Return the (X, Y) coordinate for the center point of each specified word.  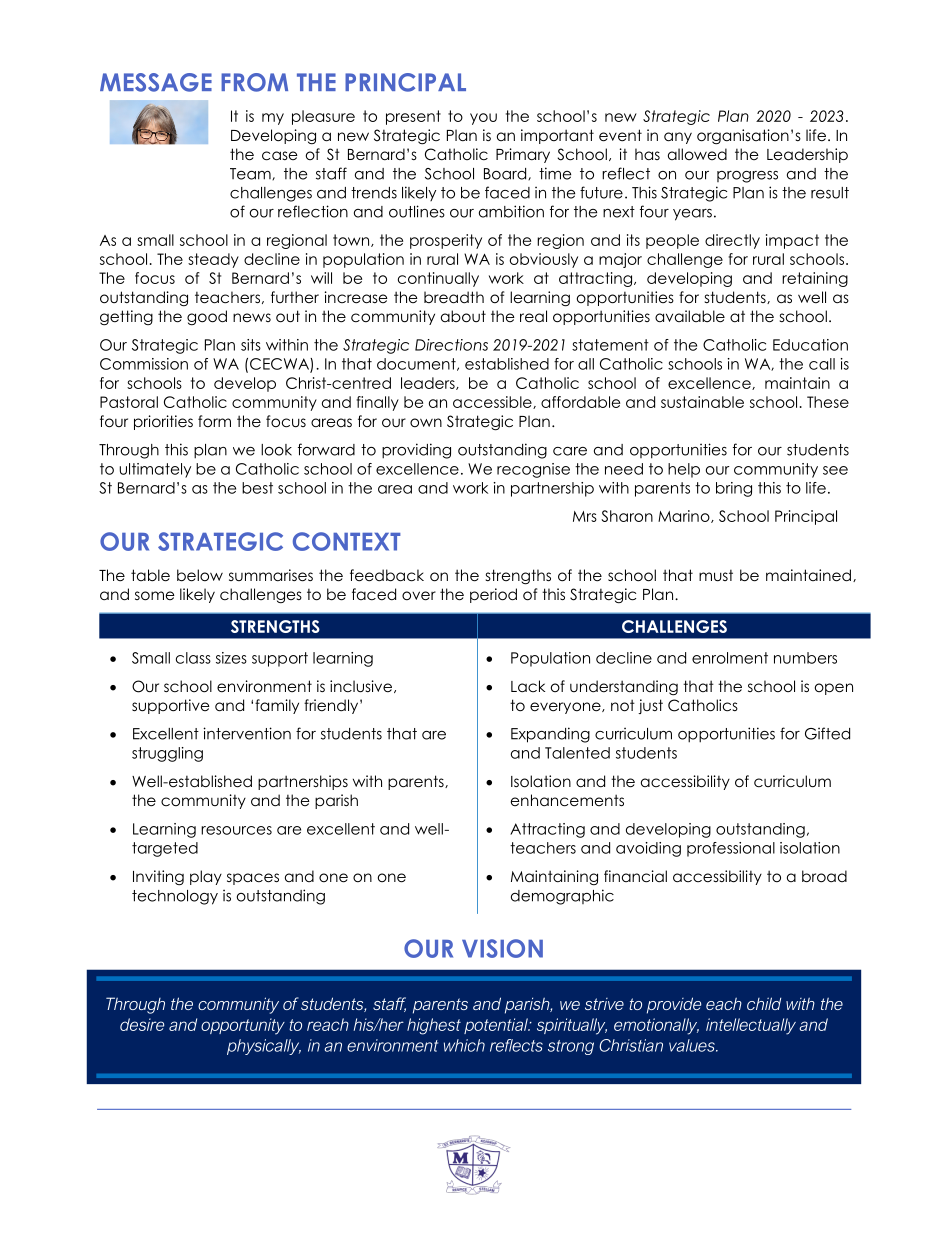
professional (731, 849)
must (716, 575)
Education (810, 345)
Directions (451, 345)
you (483, 119)
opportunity (243, 1026)
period (493, 595)
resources (236, 830)
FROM (254, 82)
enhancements (567, 800)
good (207, 317)
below (200, 575)
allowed (697, 154)
